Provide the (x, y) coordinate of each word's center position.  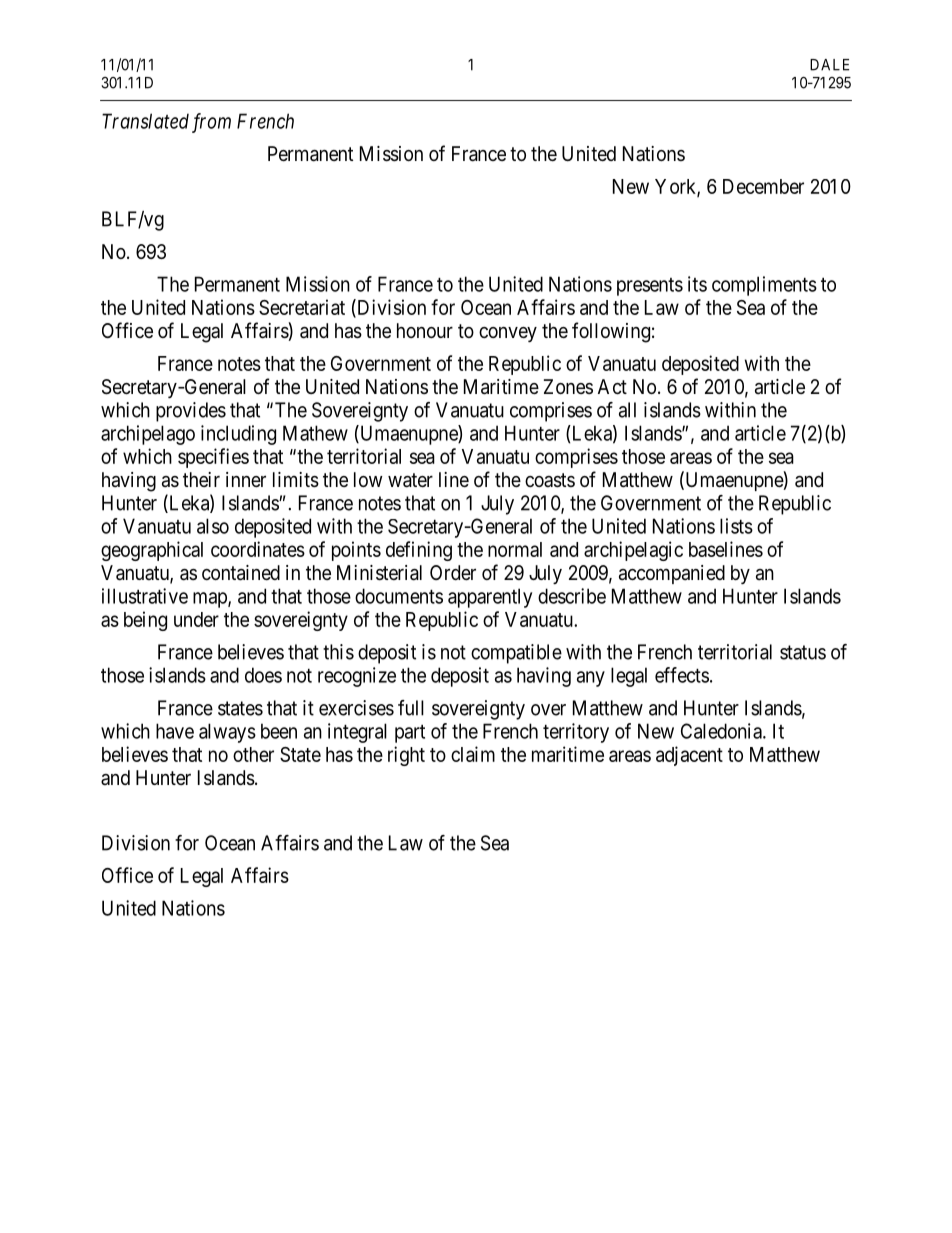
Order (453, 572)
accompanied (672, 574)
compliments (764, 286)
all (627, 410)
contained (241, 573)
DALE (829, 65)
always (227, 733)
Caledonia (722, 731)
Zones (568, 386)
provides (191, 412)
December (763, 186)
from (211, 123)
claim (473, 754)
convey (508, 334)
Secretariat (302, 307)
